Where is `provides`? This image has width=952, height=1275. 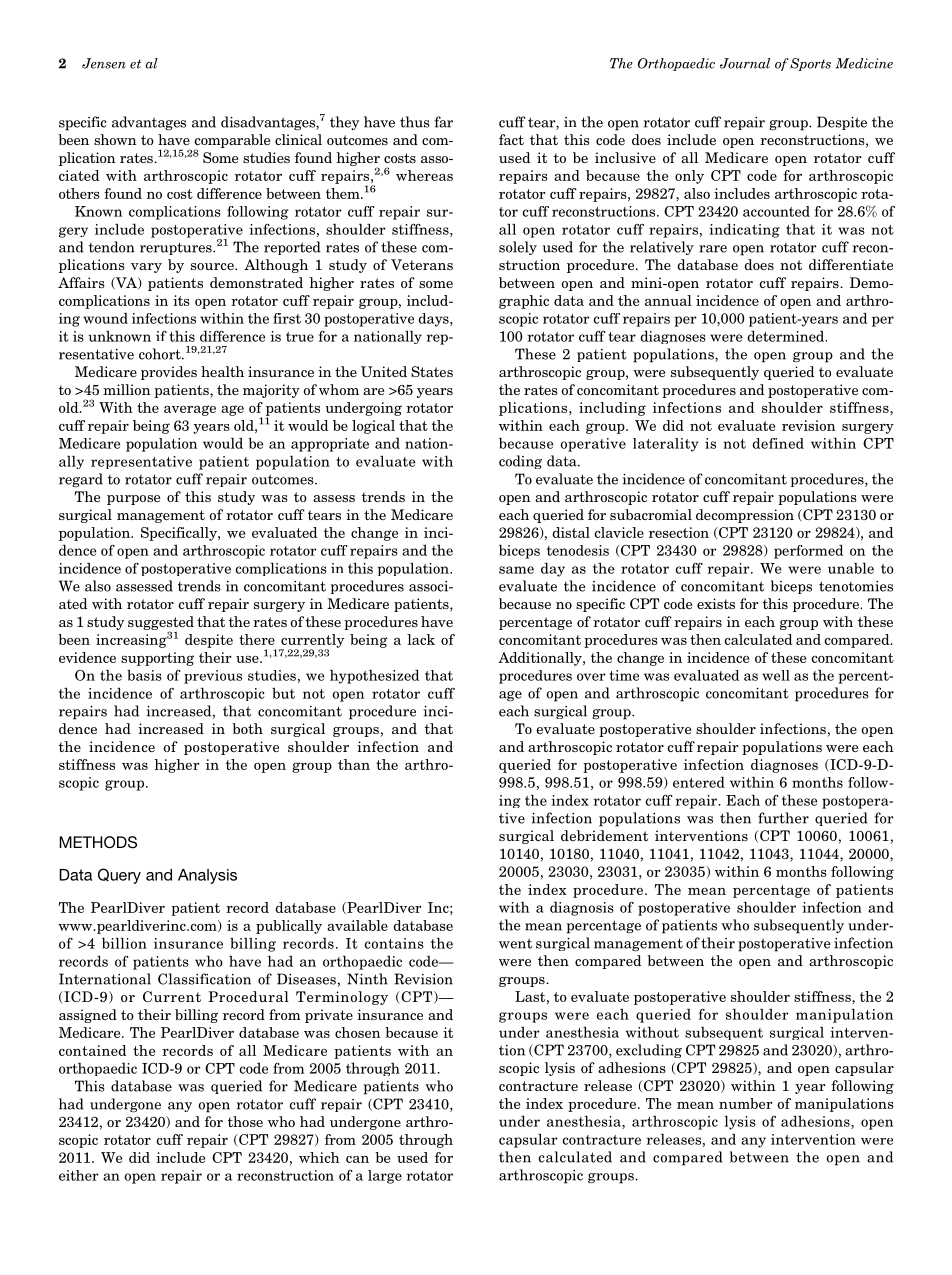 provides is located at coordinates (169, 373).
